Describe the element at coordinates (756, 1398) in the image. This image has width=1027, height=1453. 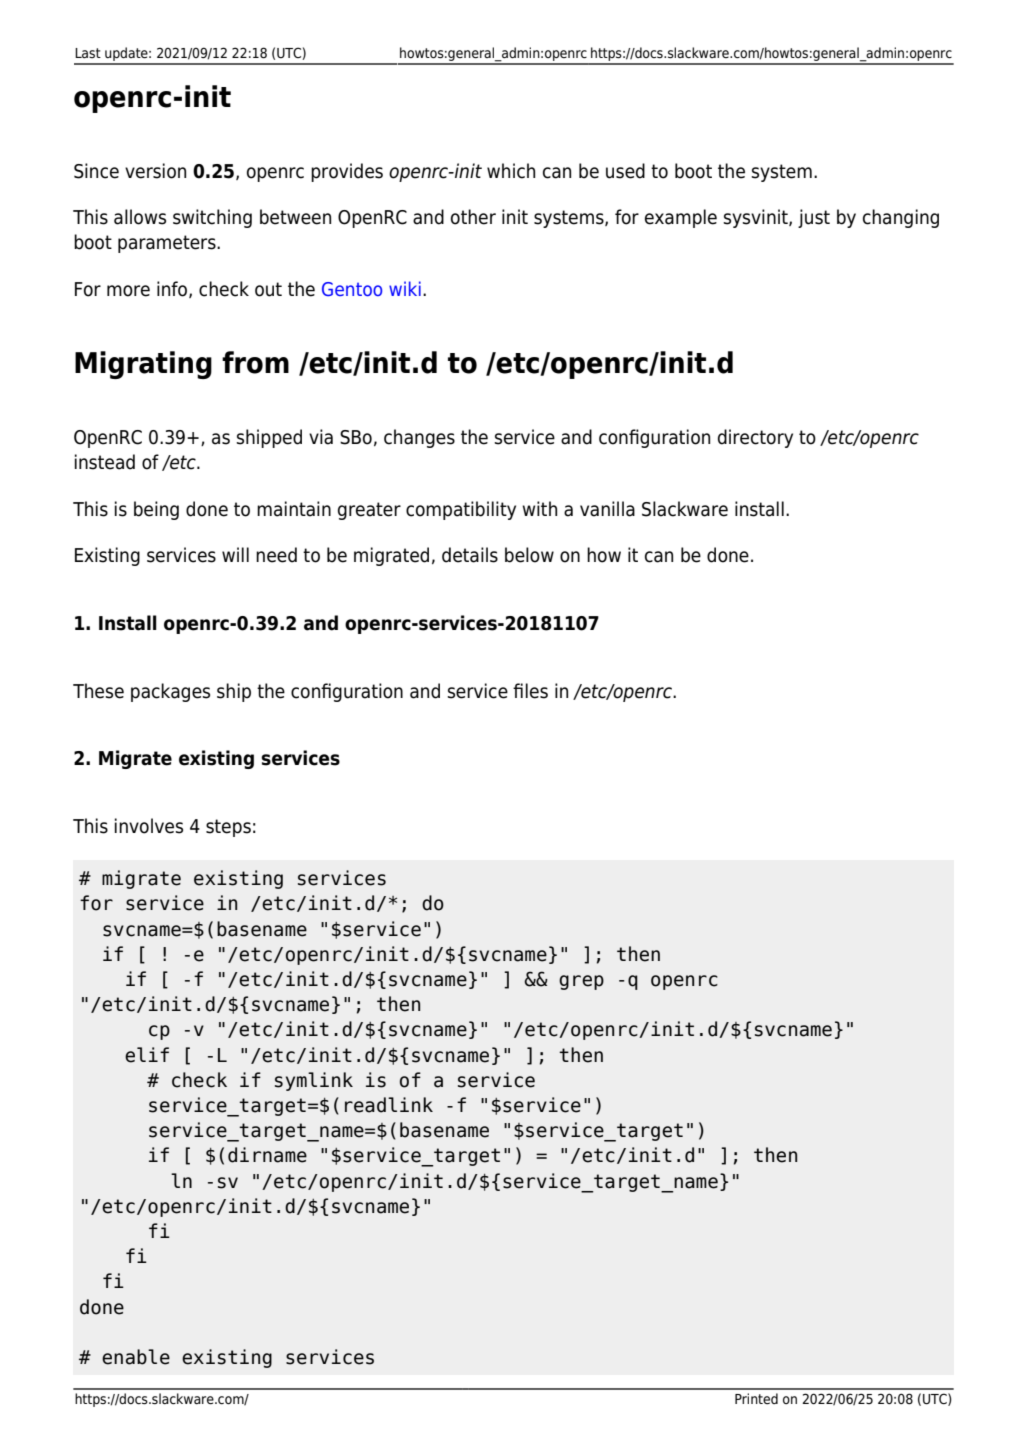
I see `Printed` at that location.
